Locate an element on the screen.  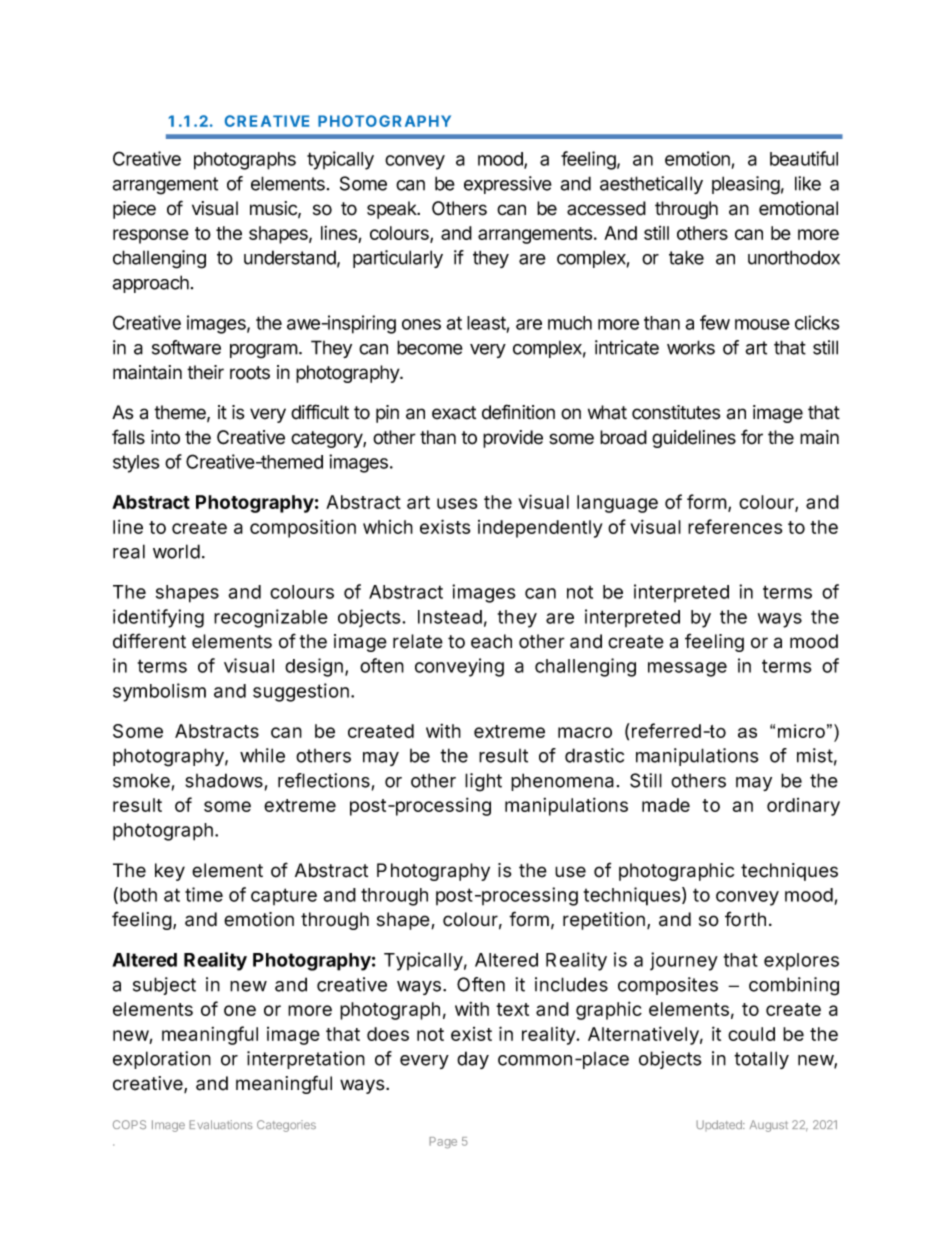
different is located at coordinates (149, 641).
